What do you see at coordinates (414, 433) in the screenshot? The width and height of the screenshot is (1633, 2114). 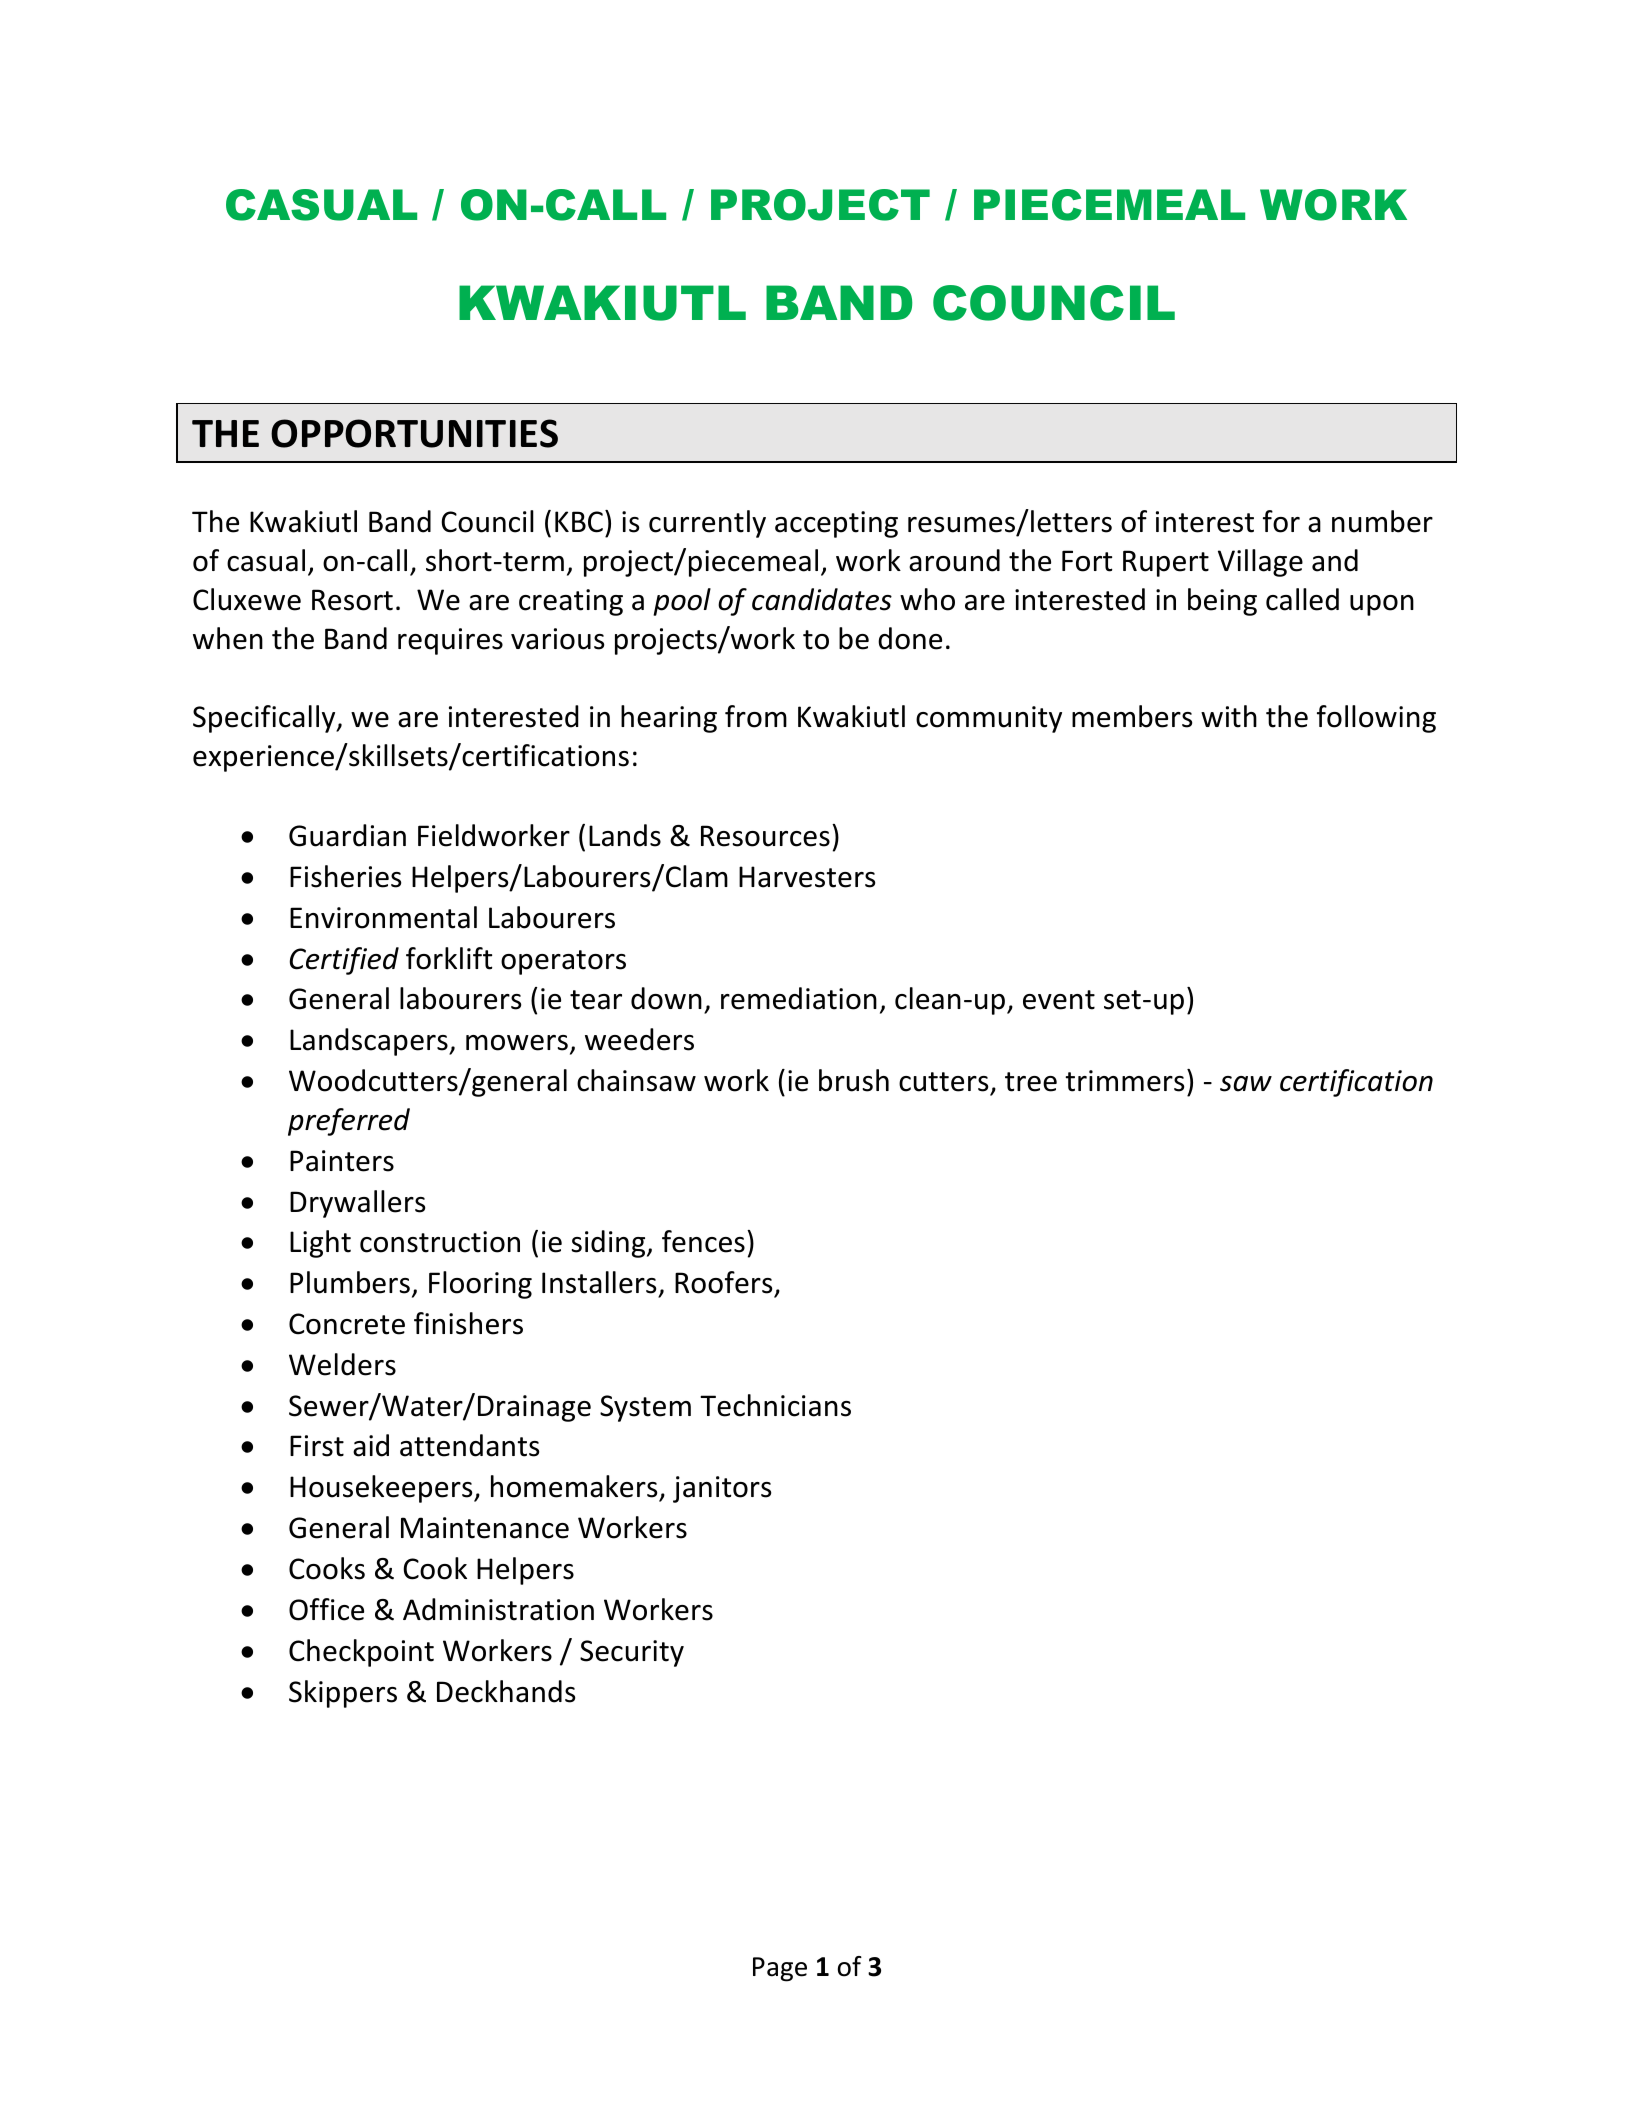 I see `OPPORTUNITIES` at bounding box center [414, 433].
